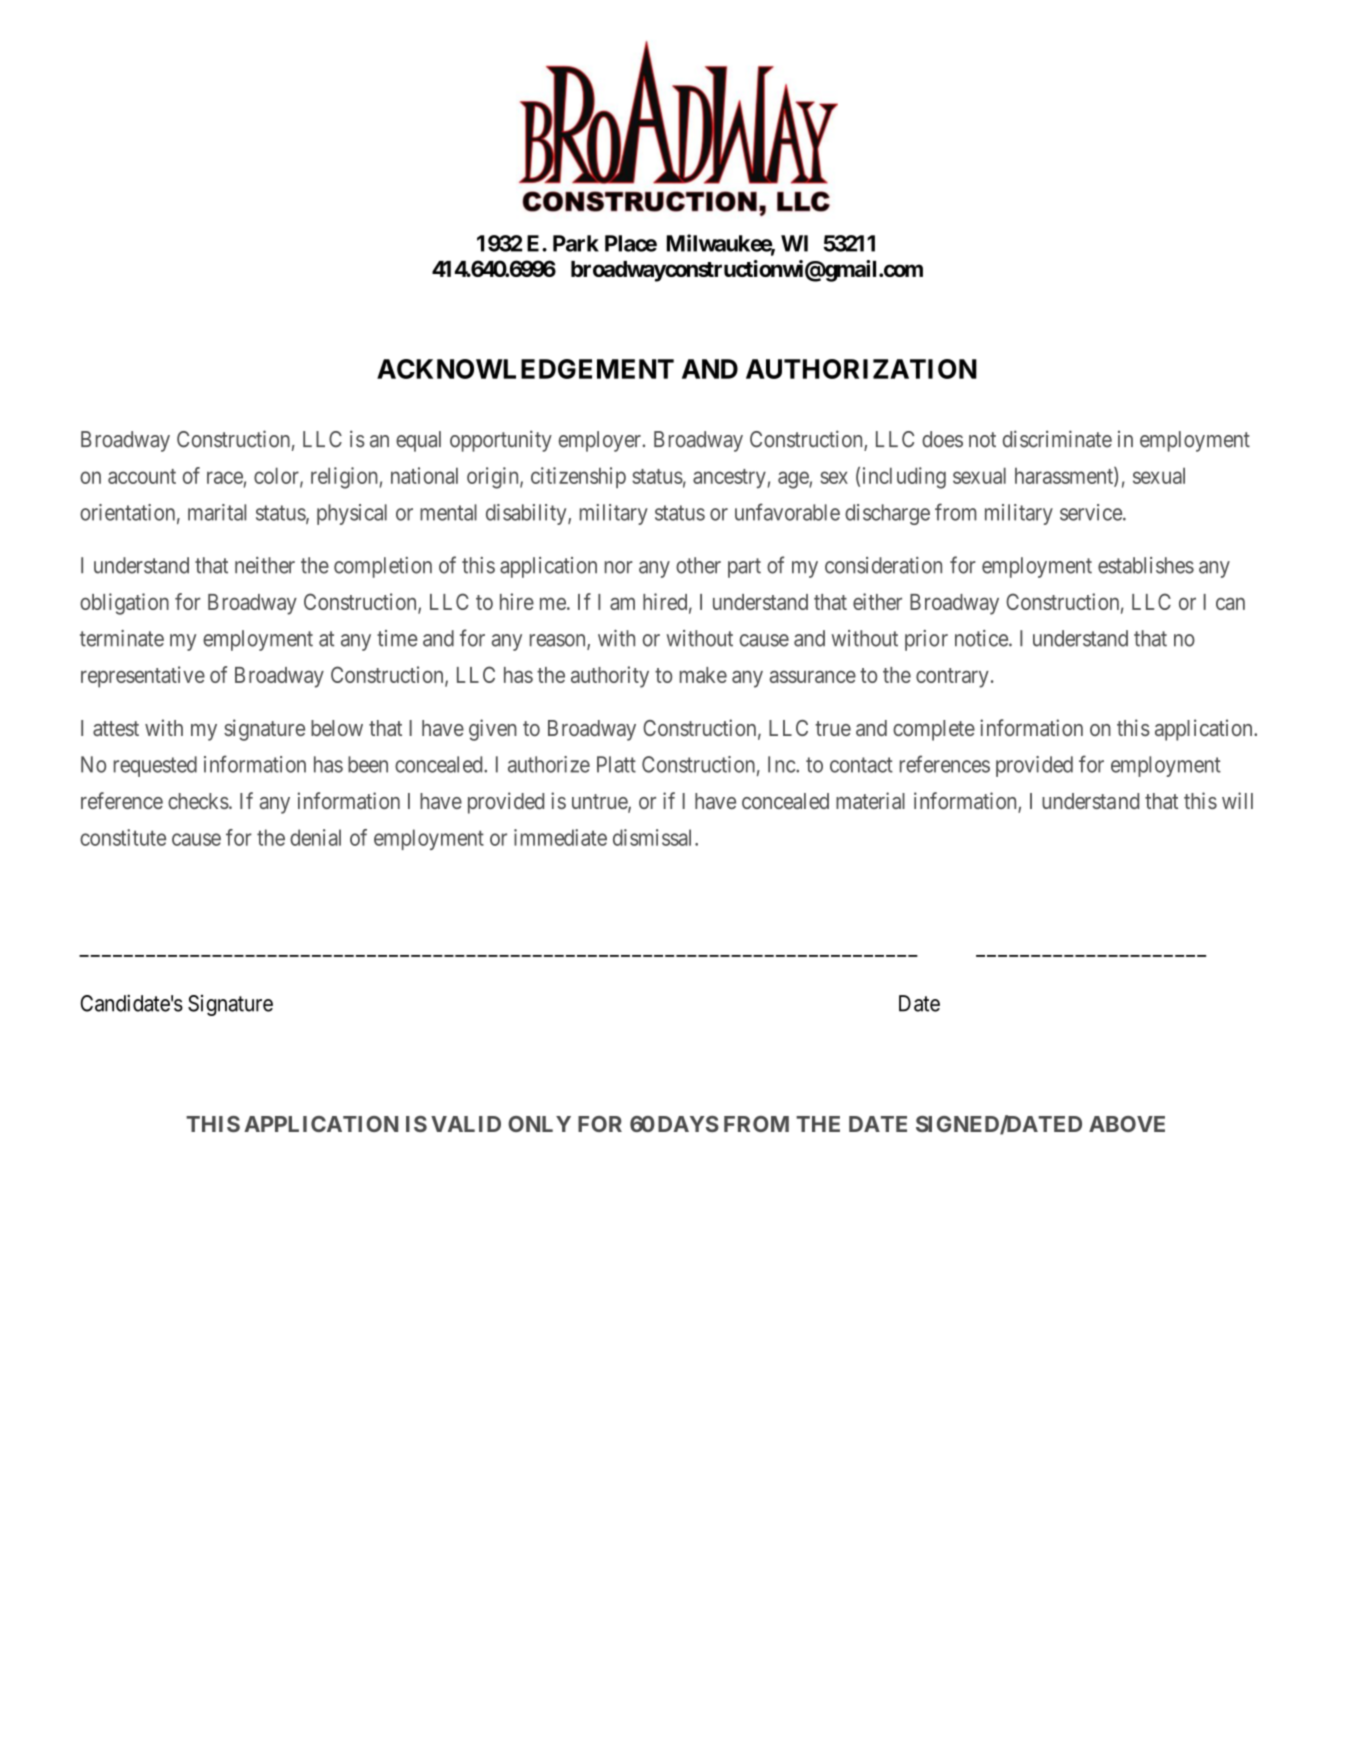 This page has height=1752, width=1354. Describe the element at coordinates (703, 675) in the page. I see `make` at that location.
